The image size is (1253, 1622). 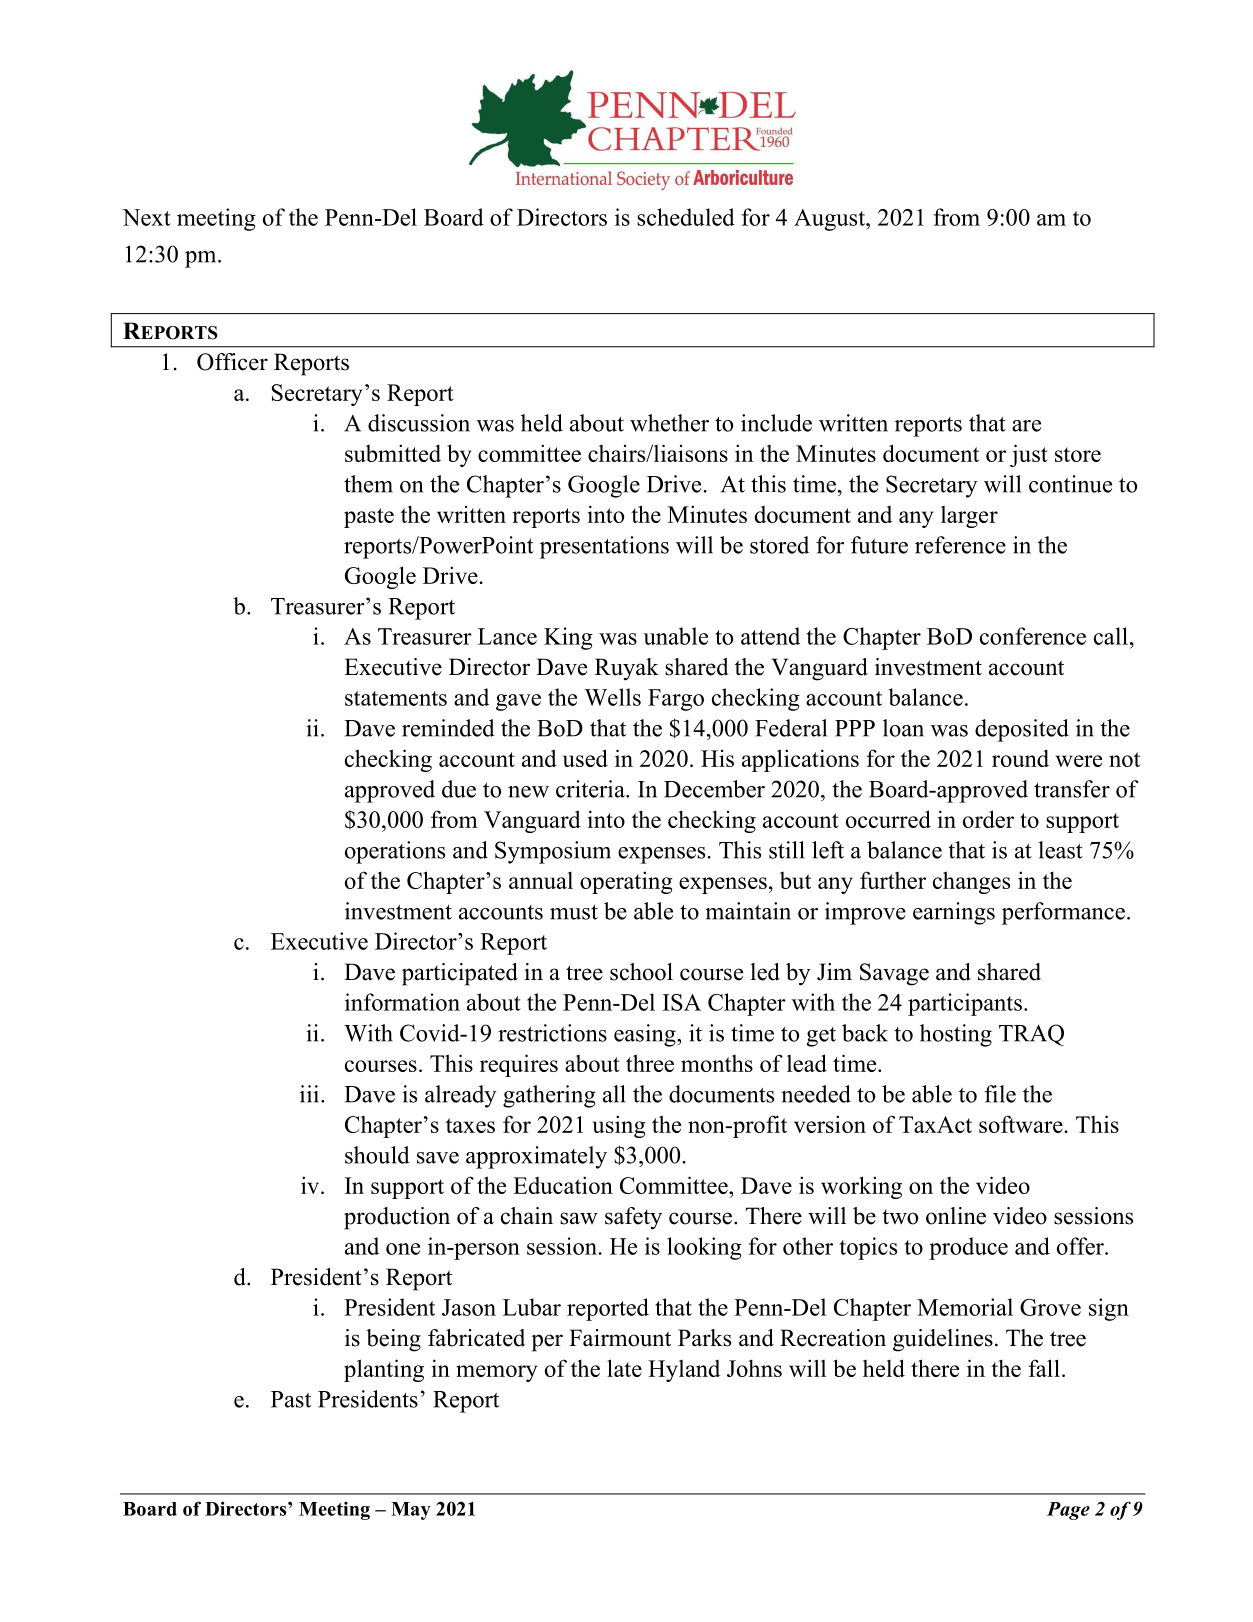 I want to click on operations, so click(x=395, y=852).
